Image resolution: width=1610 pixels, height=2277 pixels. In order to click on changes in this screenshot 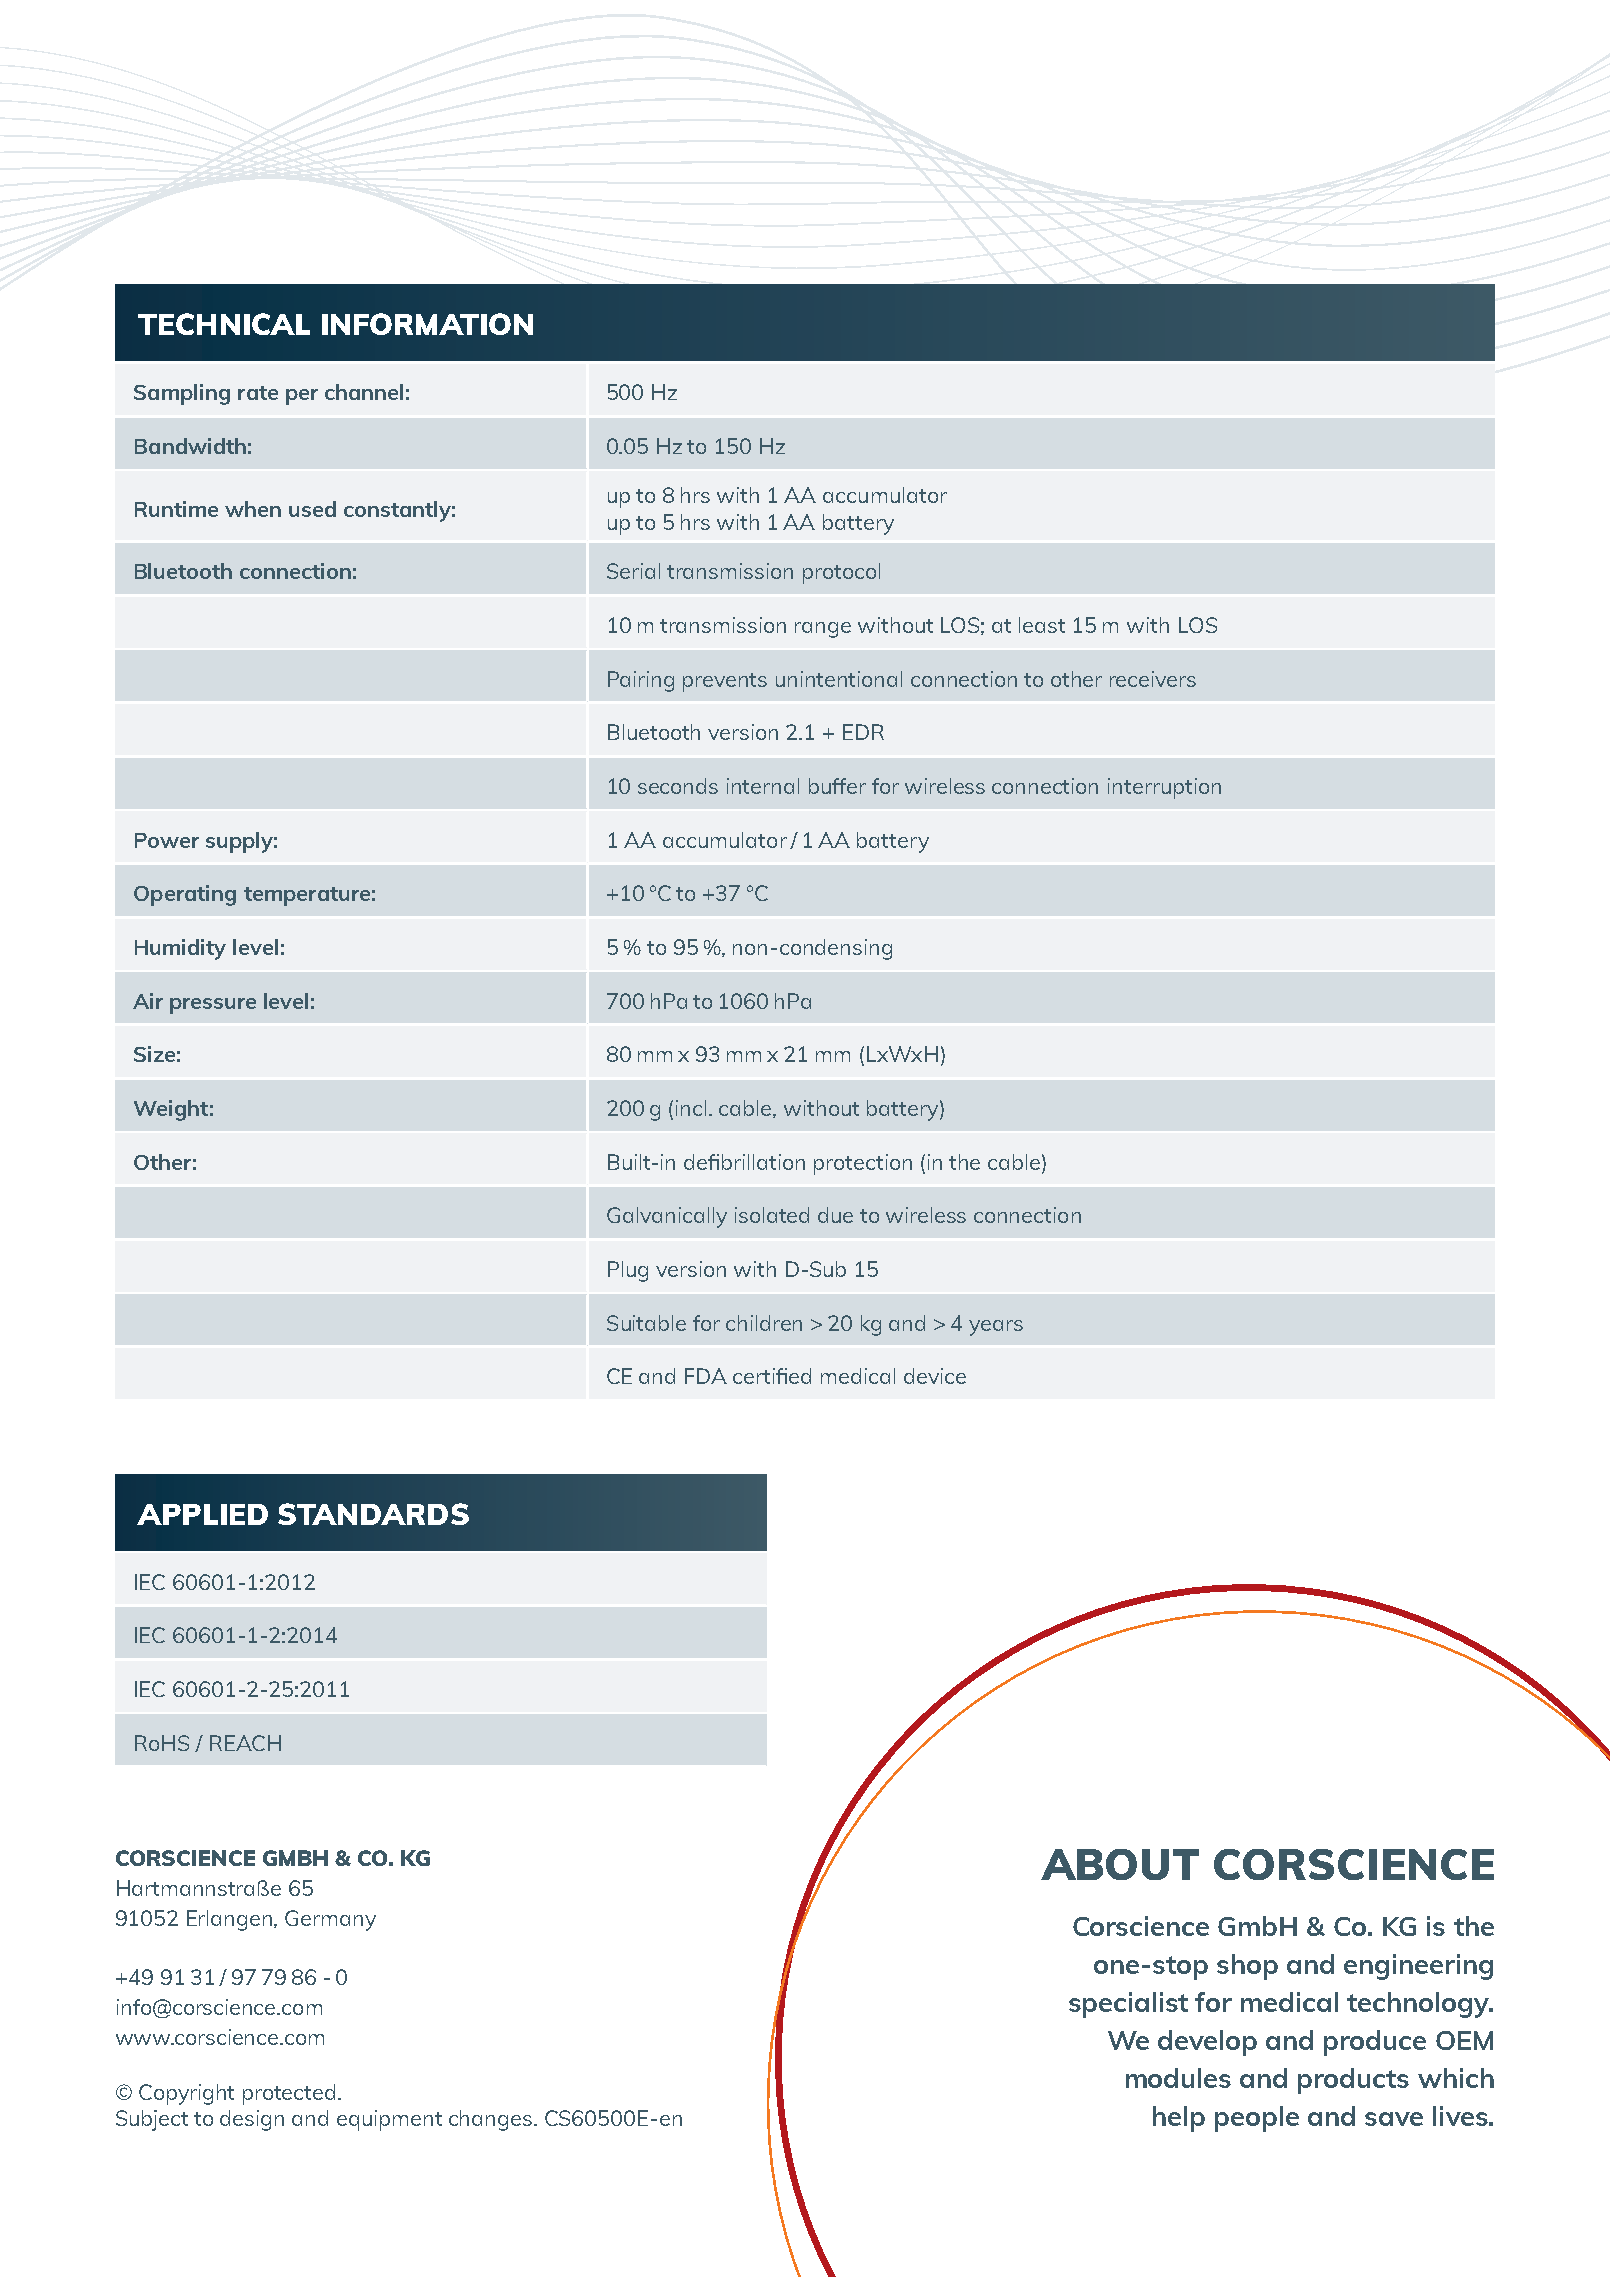, I will do `click(492, 2120)`.
